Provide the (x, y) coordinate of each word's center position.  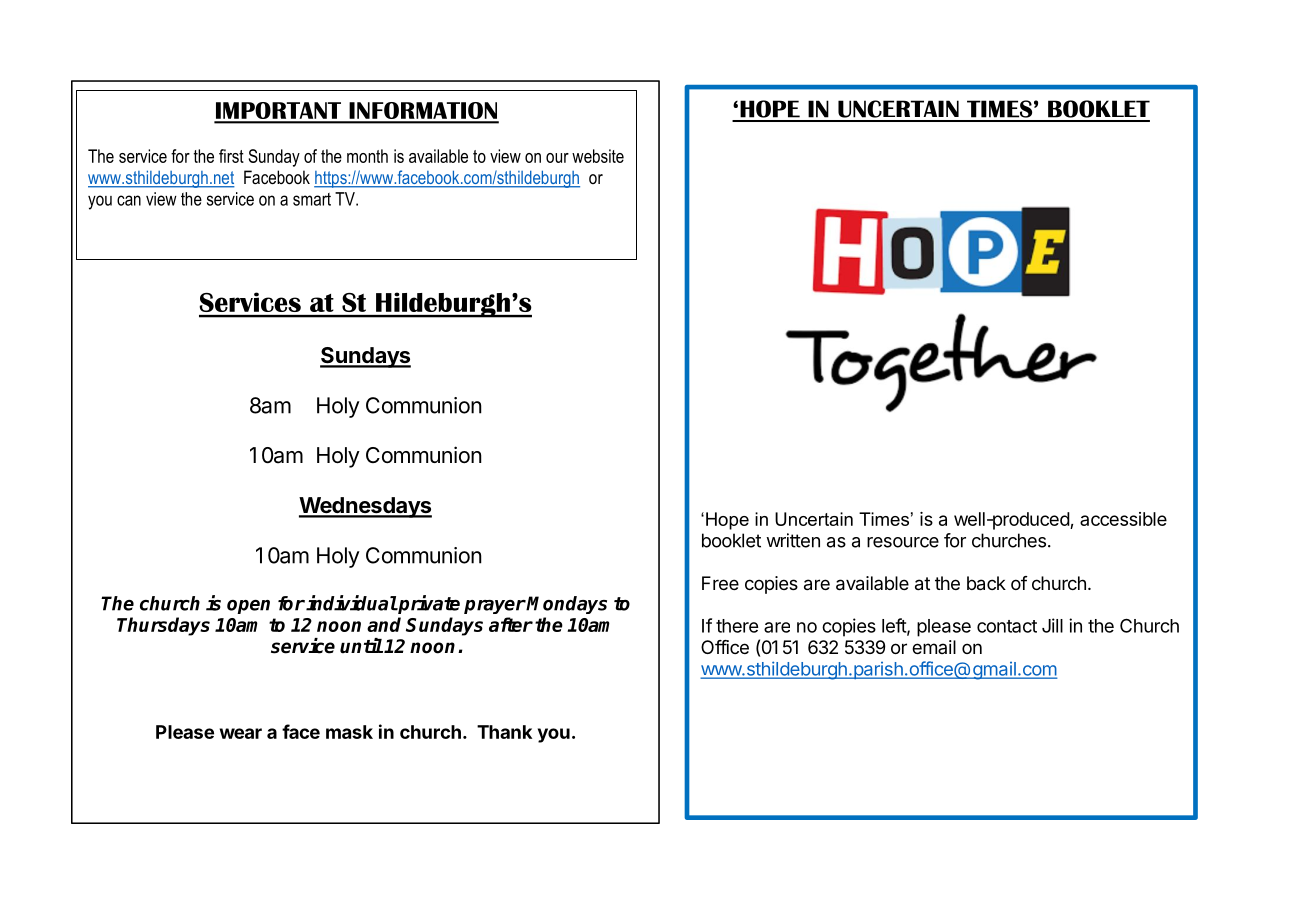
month (367, 156)
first (231, 156)
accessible (1123, 519)
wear (240, 733)
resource (903, 542)
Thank (504, 732)
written (793, 540)
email (934, 647)
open (248, 607)
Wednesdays (365, 507)
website (598, 156)
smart (312, 199)
